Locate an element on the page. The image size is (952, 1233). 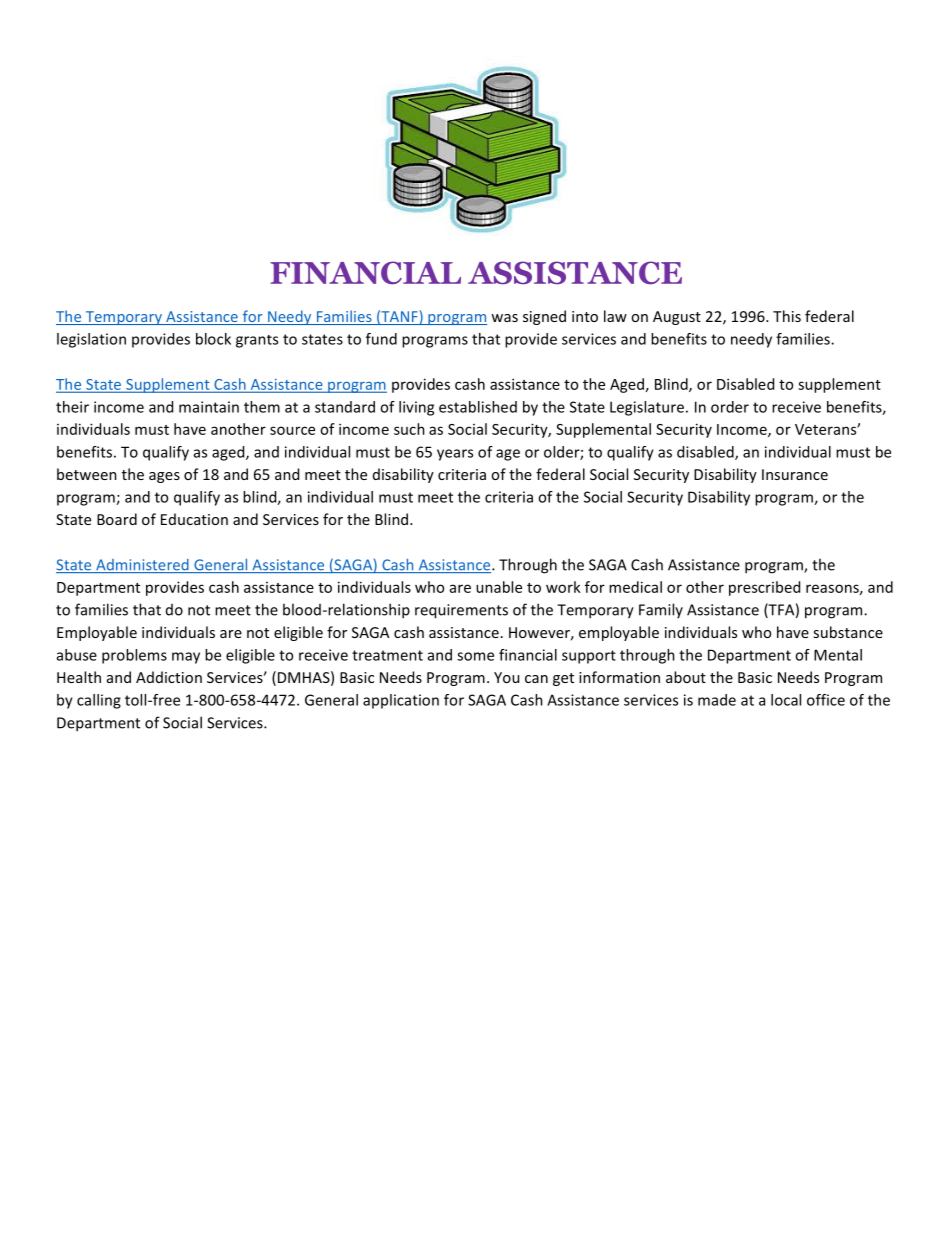
Education is located at coordinates (194, 519).
